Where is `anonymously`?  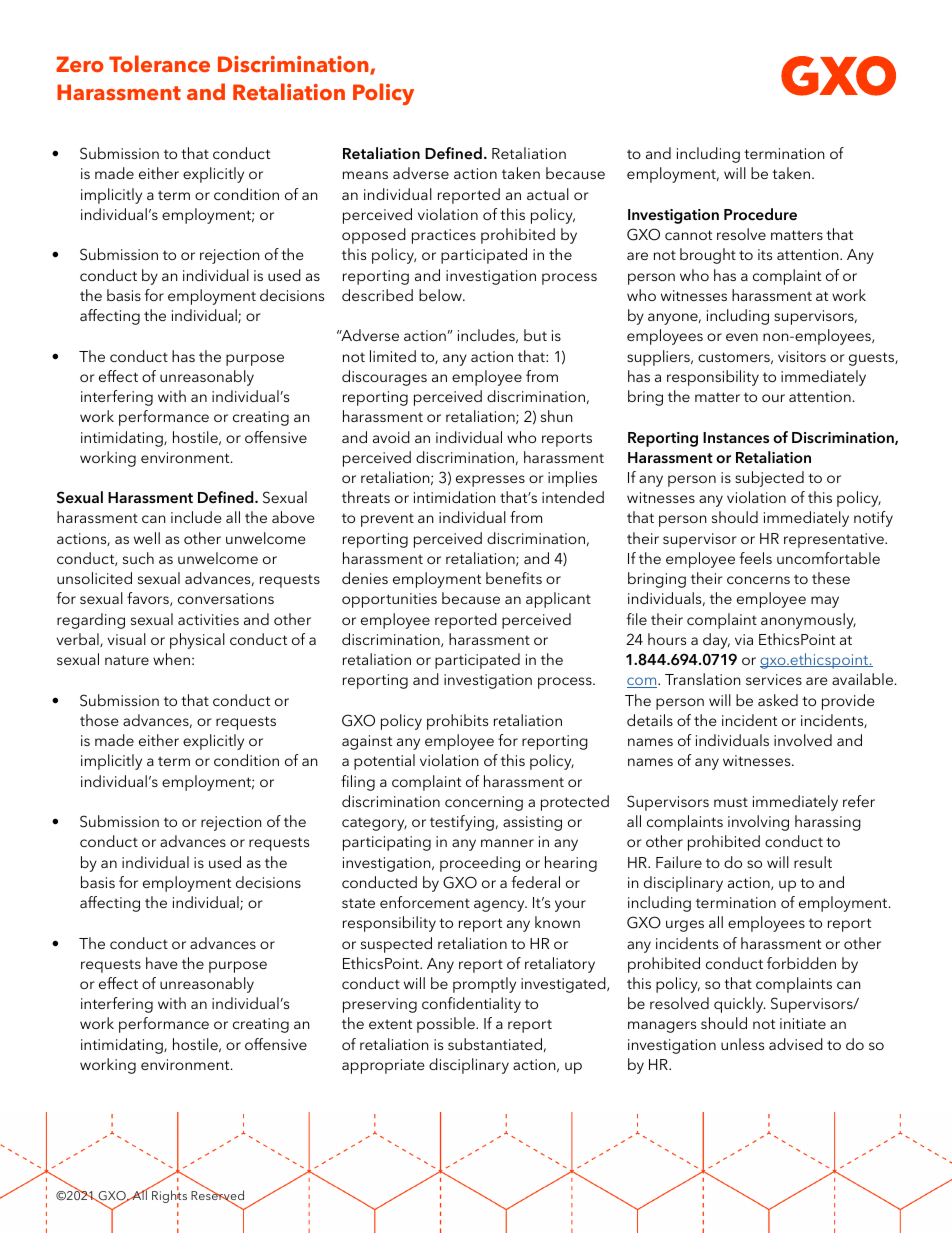 anonymously is located at coordinates (808, 621).
